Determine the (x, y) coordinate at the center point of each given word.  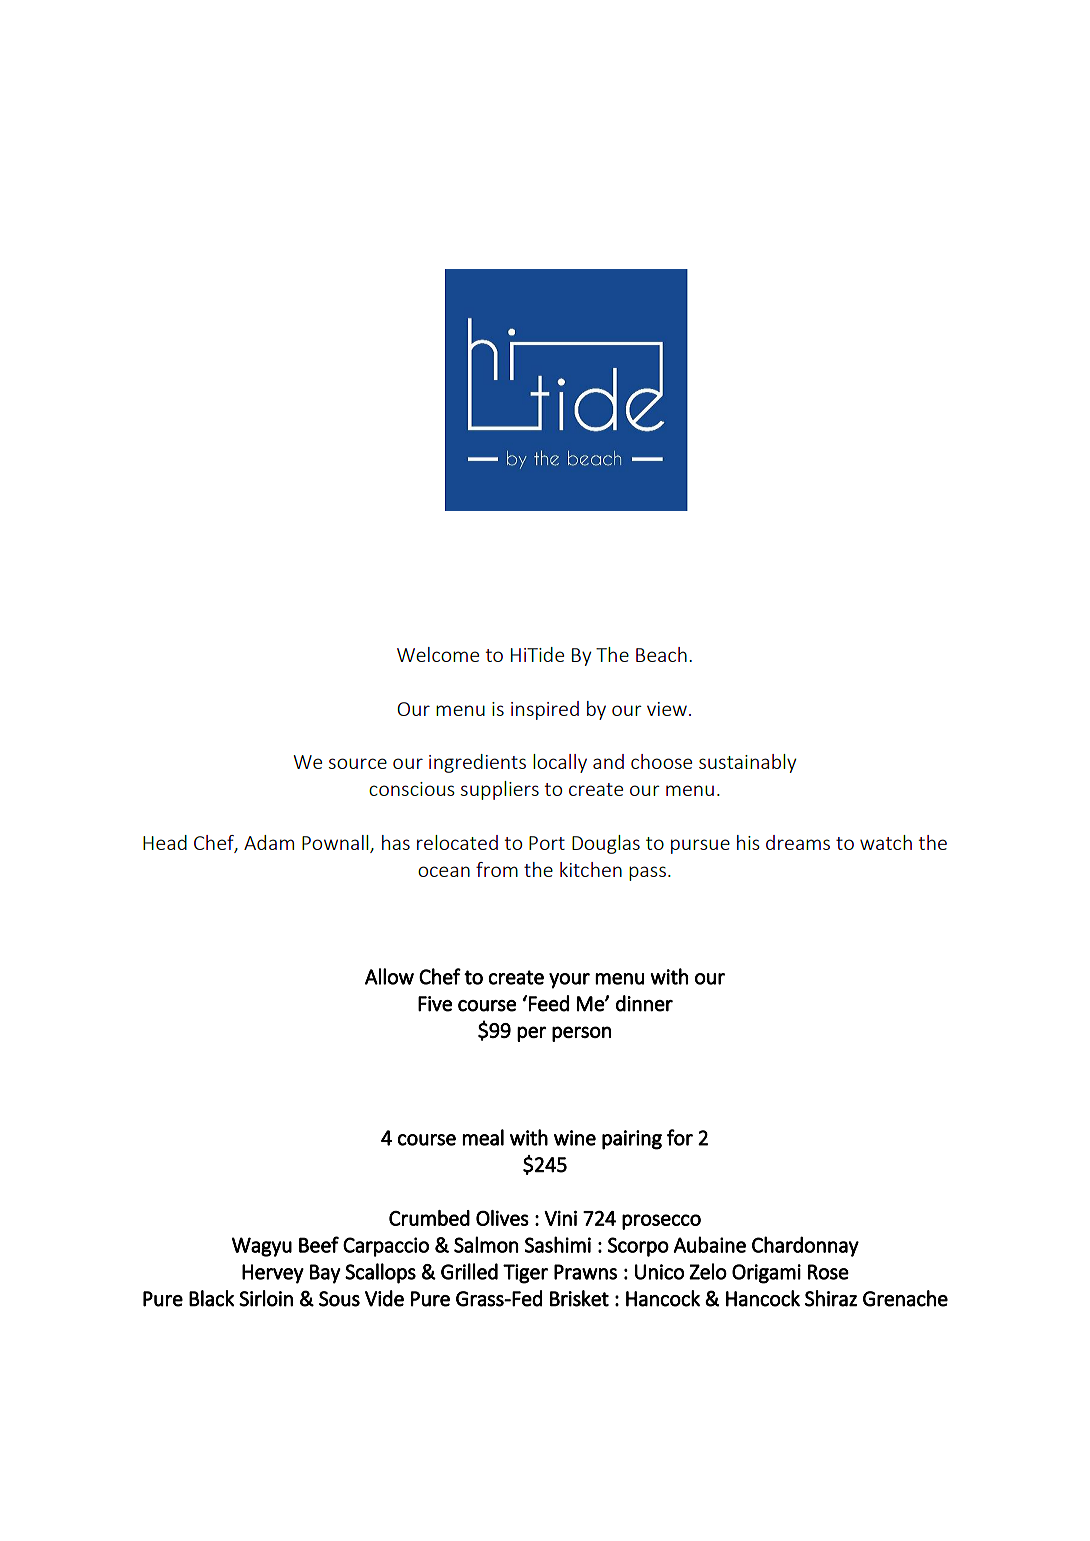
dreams (798, 842)
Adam (269, 842)
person (581, 1034)
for (680, 1137)
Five (435, 1004)
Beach (661, 654)
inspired (545, 710)
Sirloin (266, 1298)
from (497, 869)
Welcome (438, 654)
